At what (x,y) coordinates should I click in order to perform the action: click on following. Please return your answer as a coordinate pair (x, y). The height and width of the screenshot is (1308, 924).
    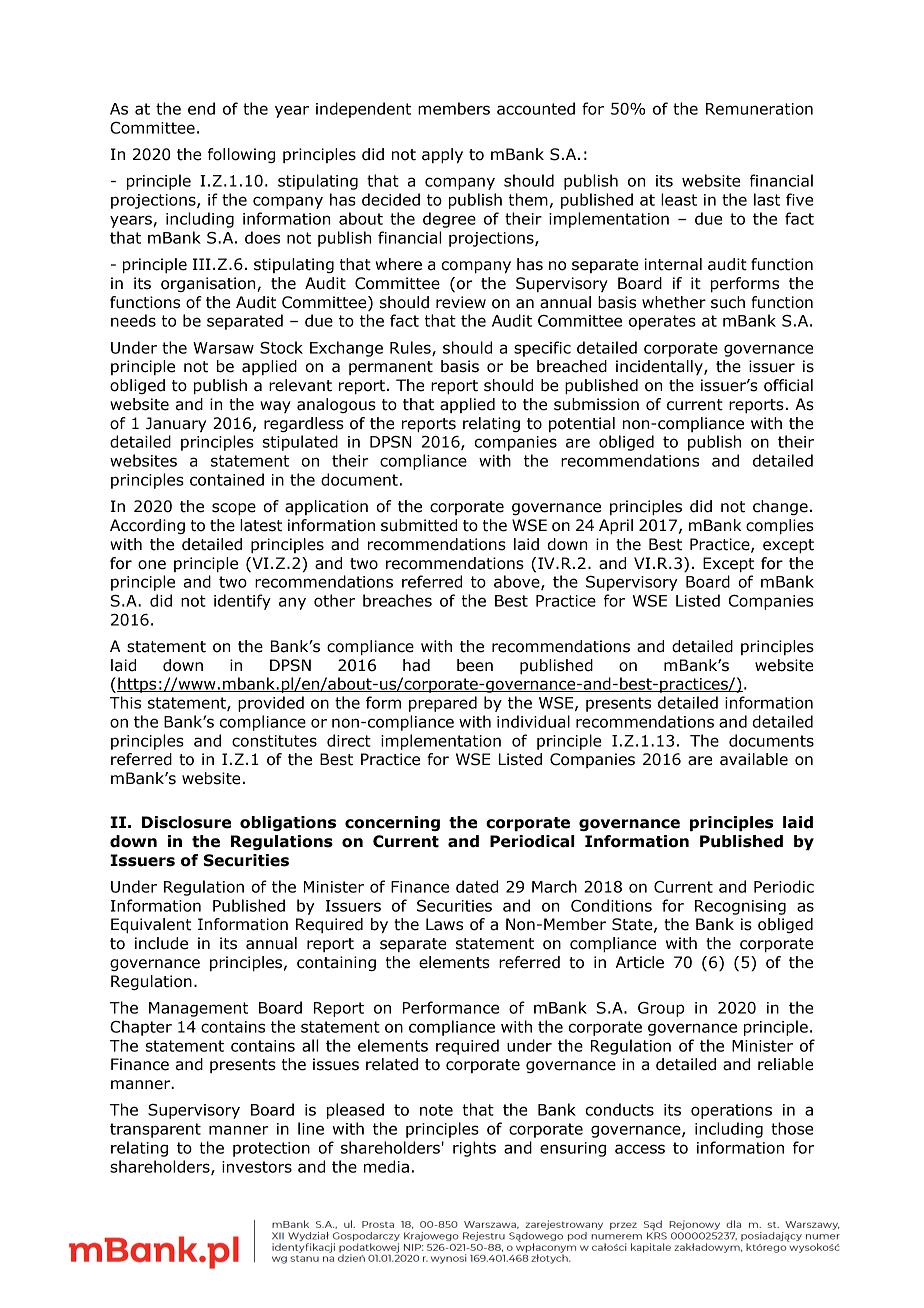
    Looking at the image, I should click on (241, 155).
